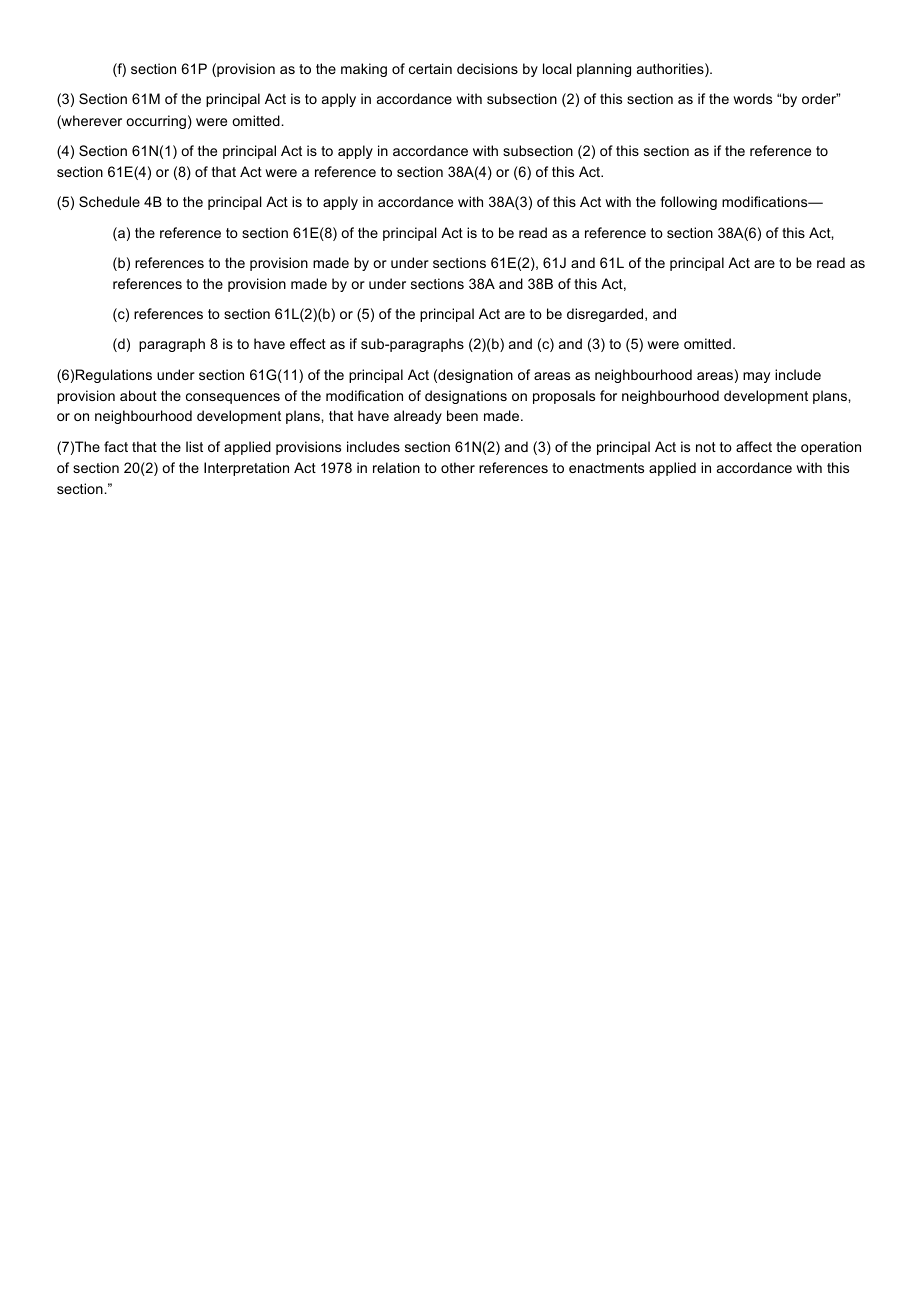 The width and height of the screenshot is (924, 1308). What do you see at coordinates (487, 68) in the screenshot?
I see `decisions` at bounding box center [487, 68].
